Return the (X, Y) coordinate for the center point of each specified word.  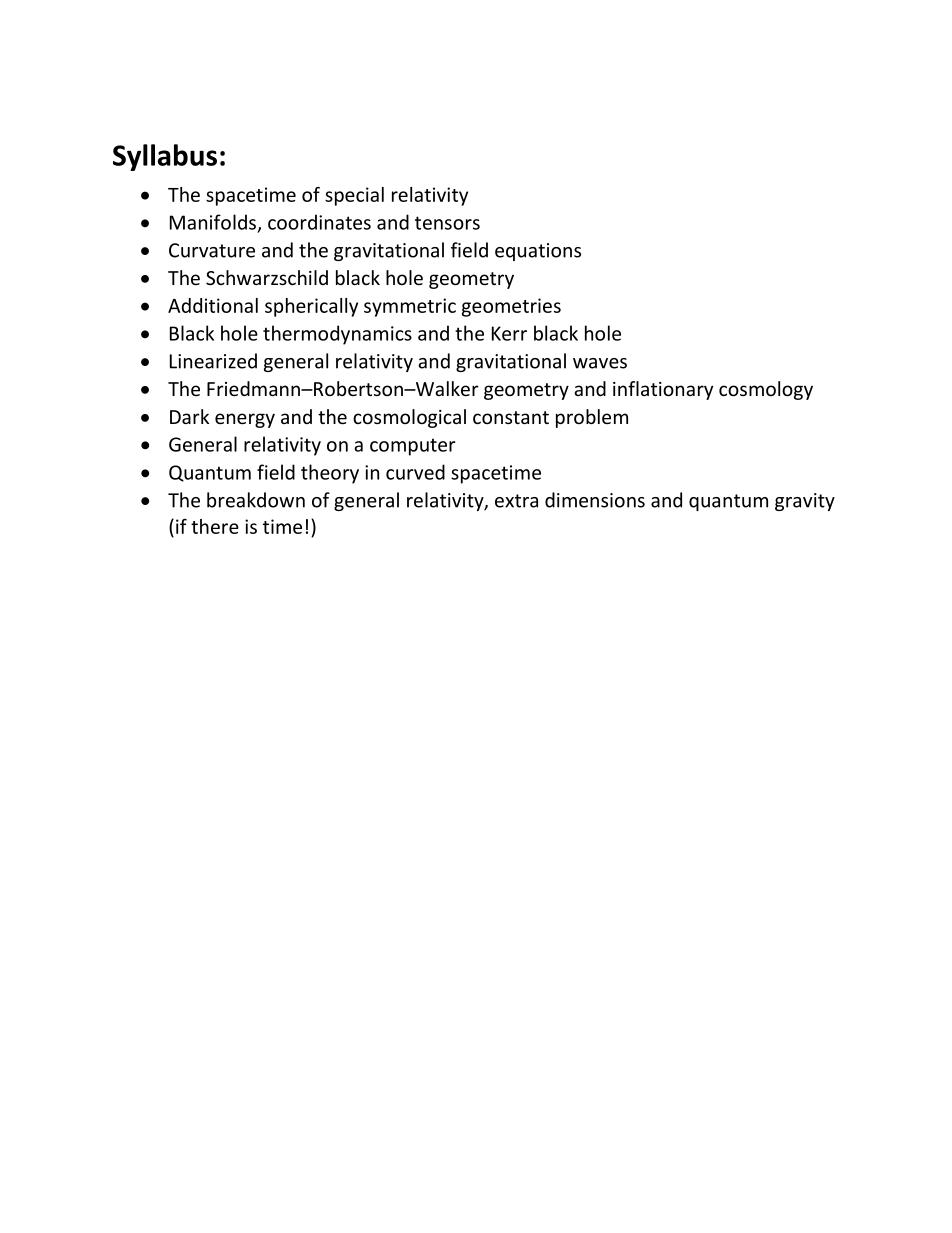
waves (600, 363)
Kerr (509, 333)
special (354, 196)
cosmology (766, 390)
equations (538, 252)
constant (511, 417)
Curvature (212, 250)
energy (245, 420)
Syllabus (165, 157)
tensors (447, 223)
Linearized (213, 361)
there (215, 526)
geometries (511, 307)
